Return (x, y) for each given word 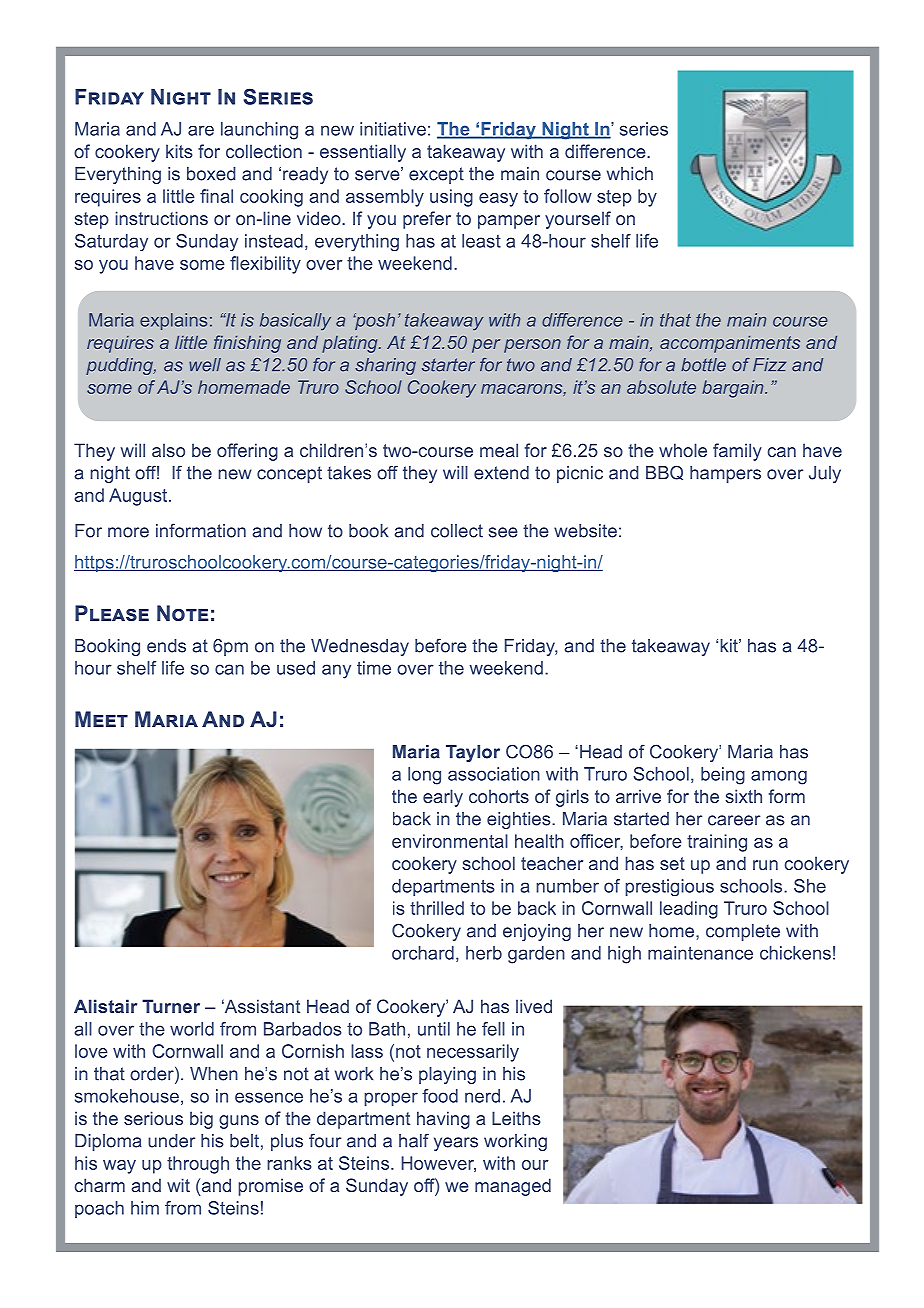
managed (513, 1187)
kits (179, 151)
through (198, 1165)
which (630, 174)
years (456, 1144)
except (436, 175)
